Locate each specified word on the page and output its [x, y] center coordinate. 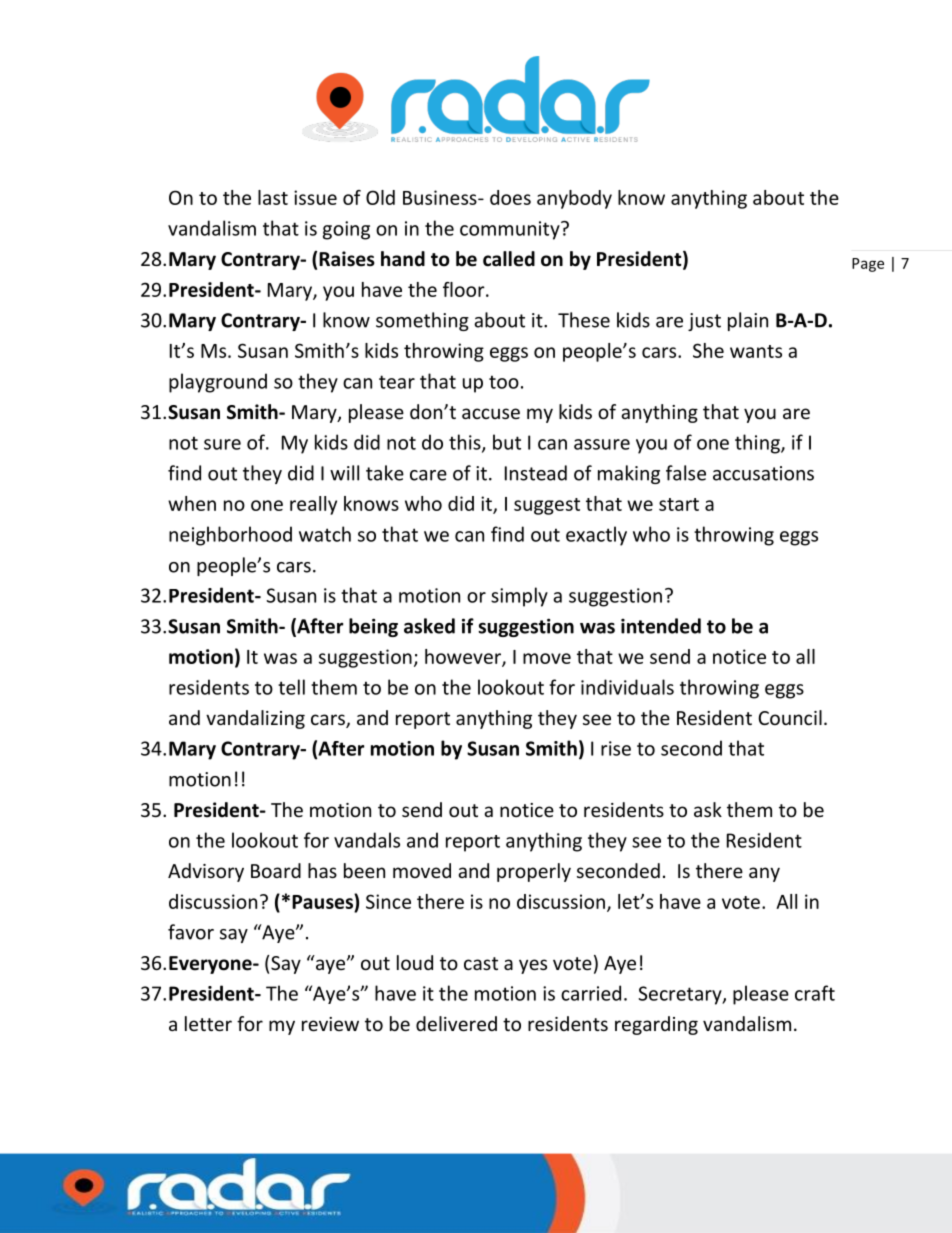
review [330, 1024]
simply [519, 597]
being [373, 627]
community [511, 230]
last [273, 197]
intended [661, 626]
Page [868, 265]
